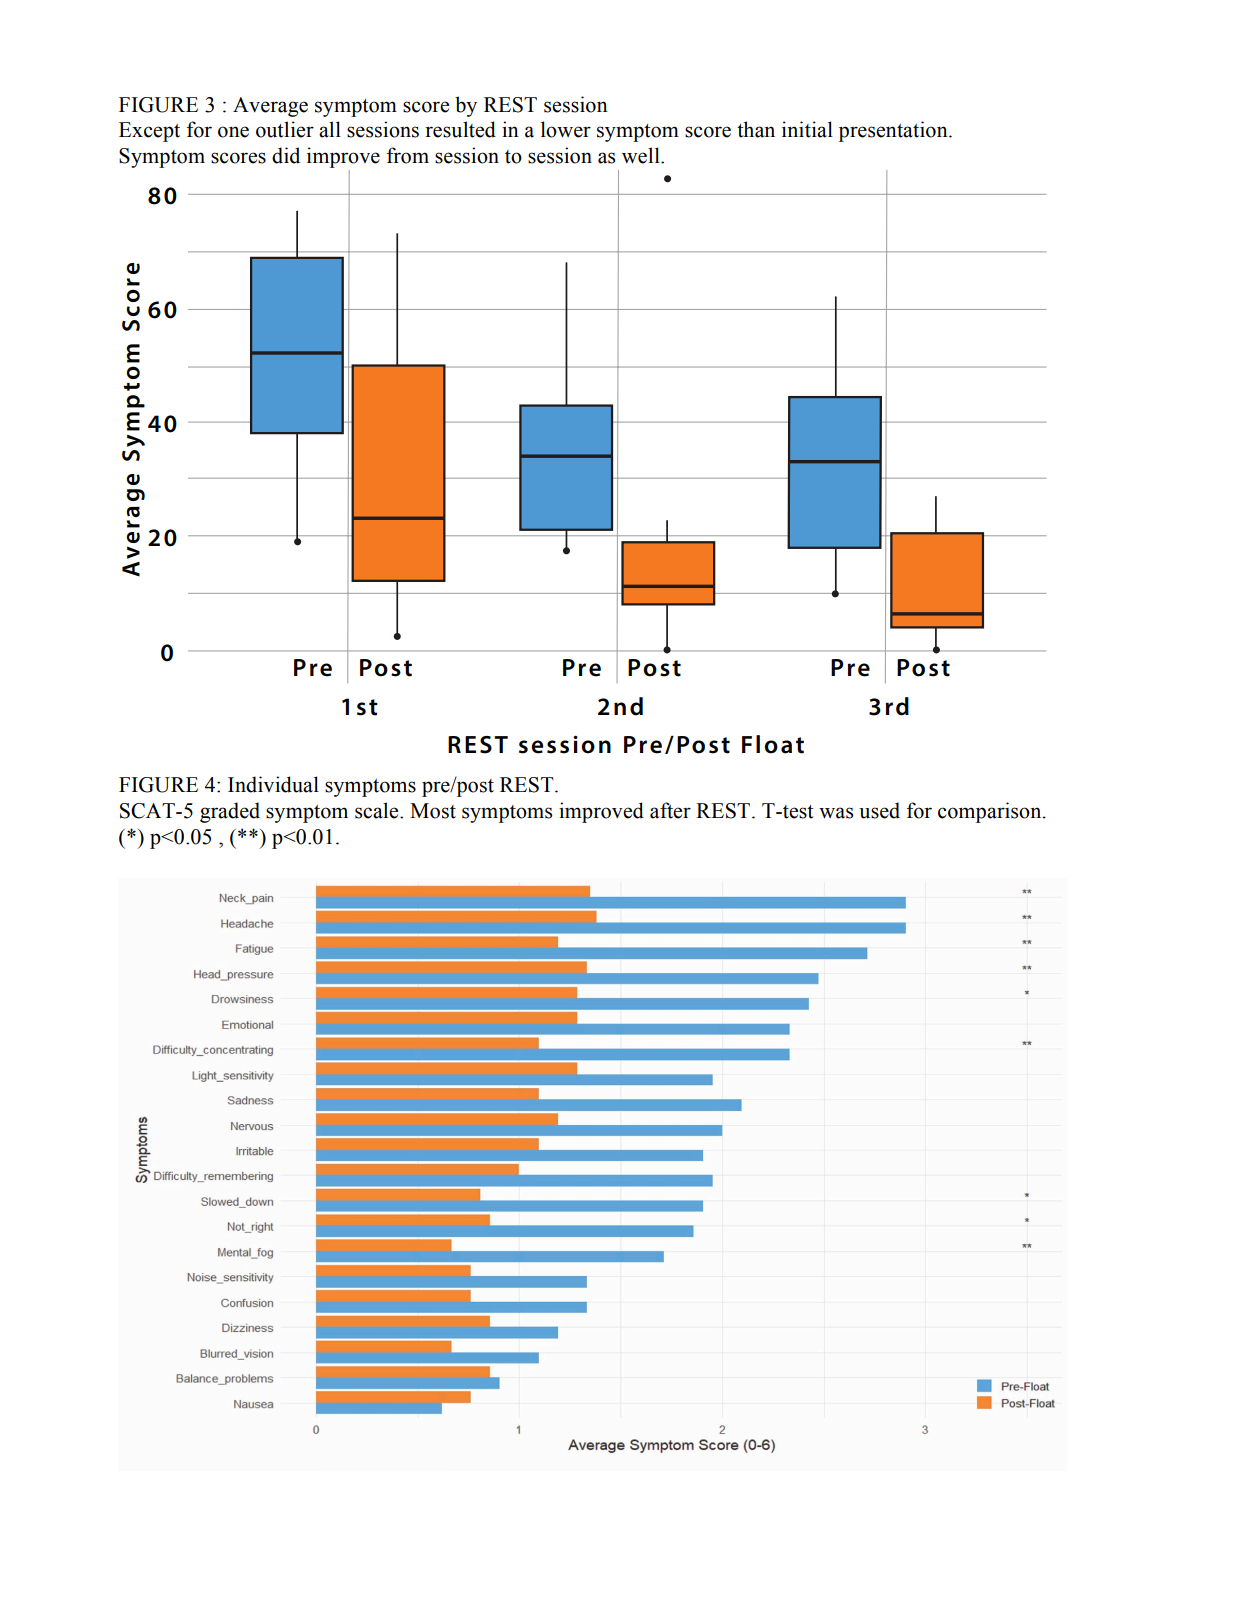  I want to click on Individual, so click(273, 784).
